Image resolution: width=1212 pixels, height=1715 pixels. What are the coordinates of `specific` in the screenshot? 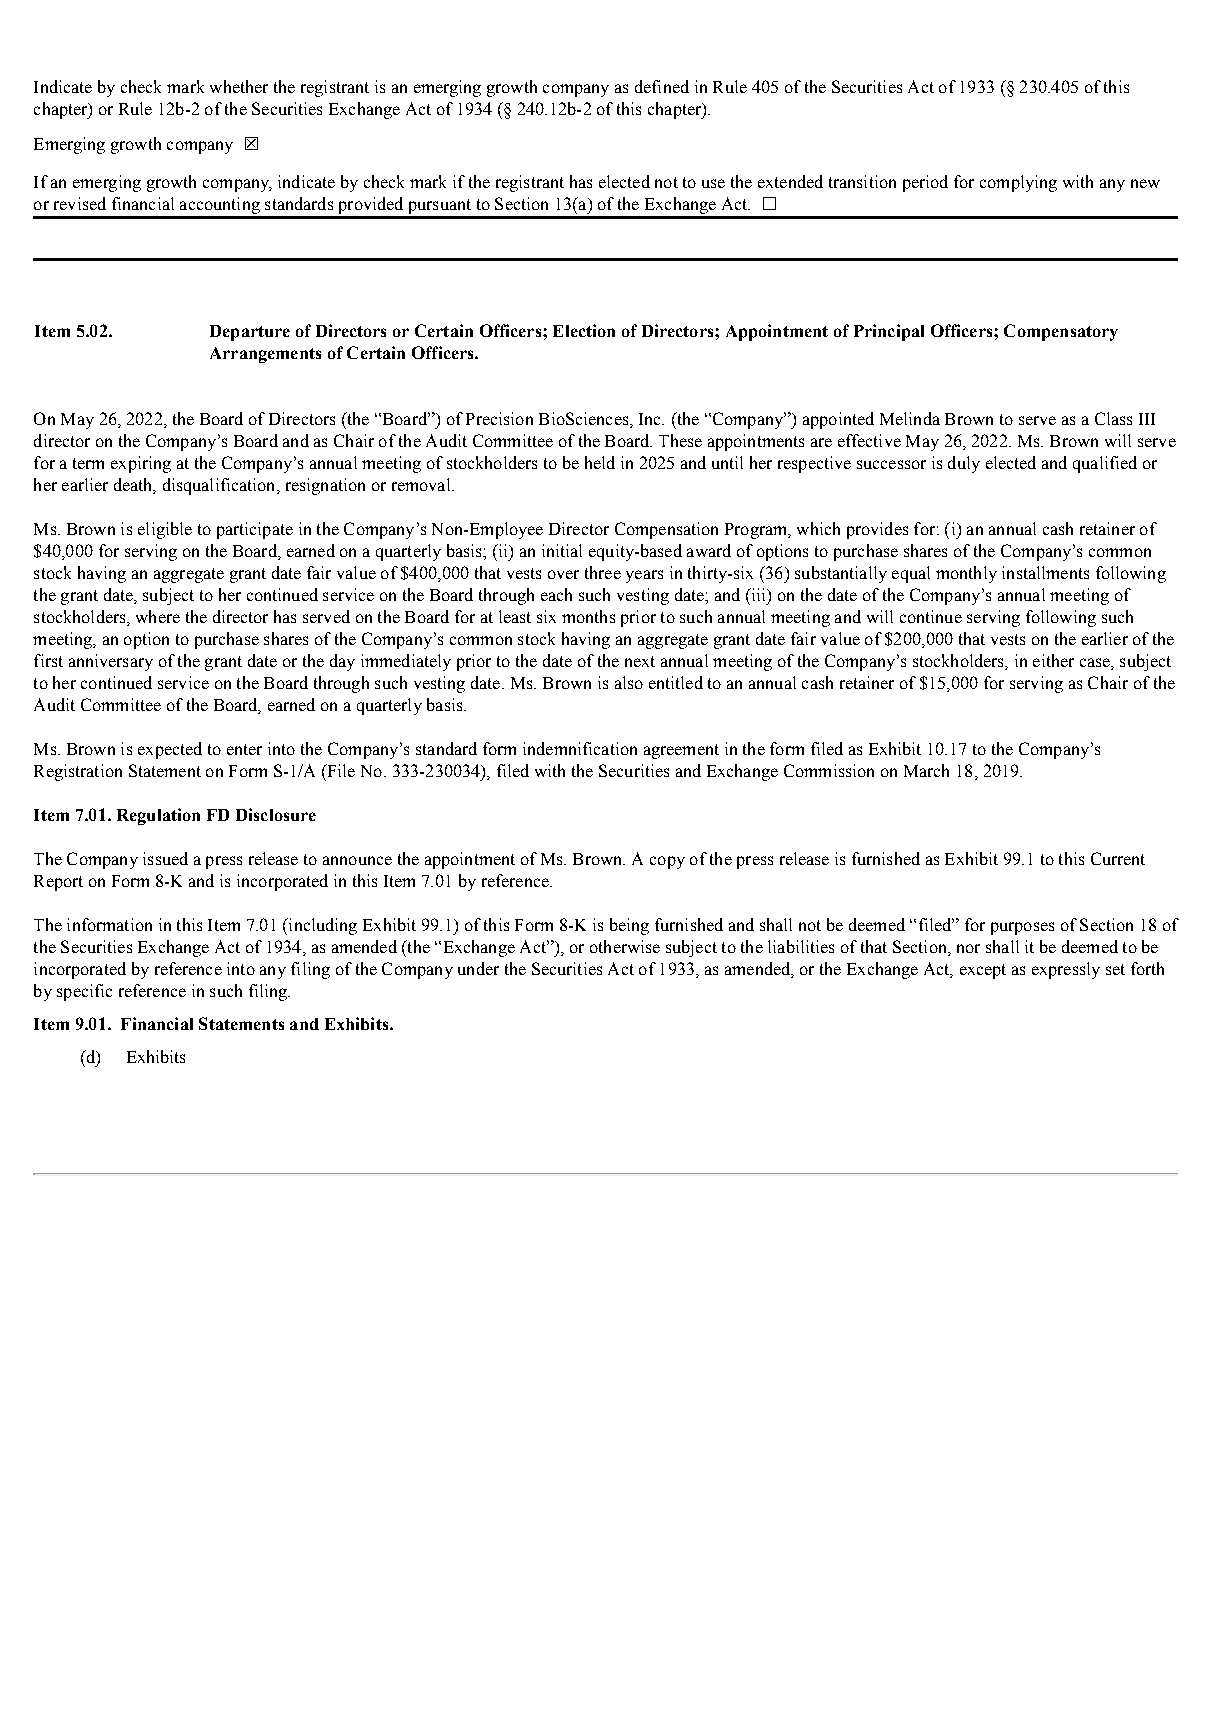 It's located at (84, 992).
